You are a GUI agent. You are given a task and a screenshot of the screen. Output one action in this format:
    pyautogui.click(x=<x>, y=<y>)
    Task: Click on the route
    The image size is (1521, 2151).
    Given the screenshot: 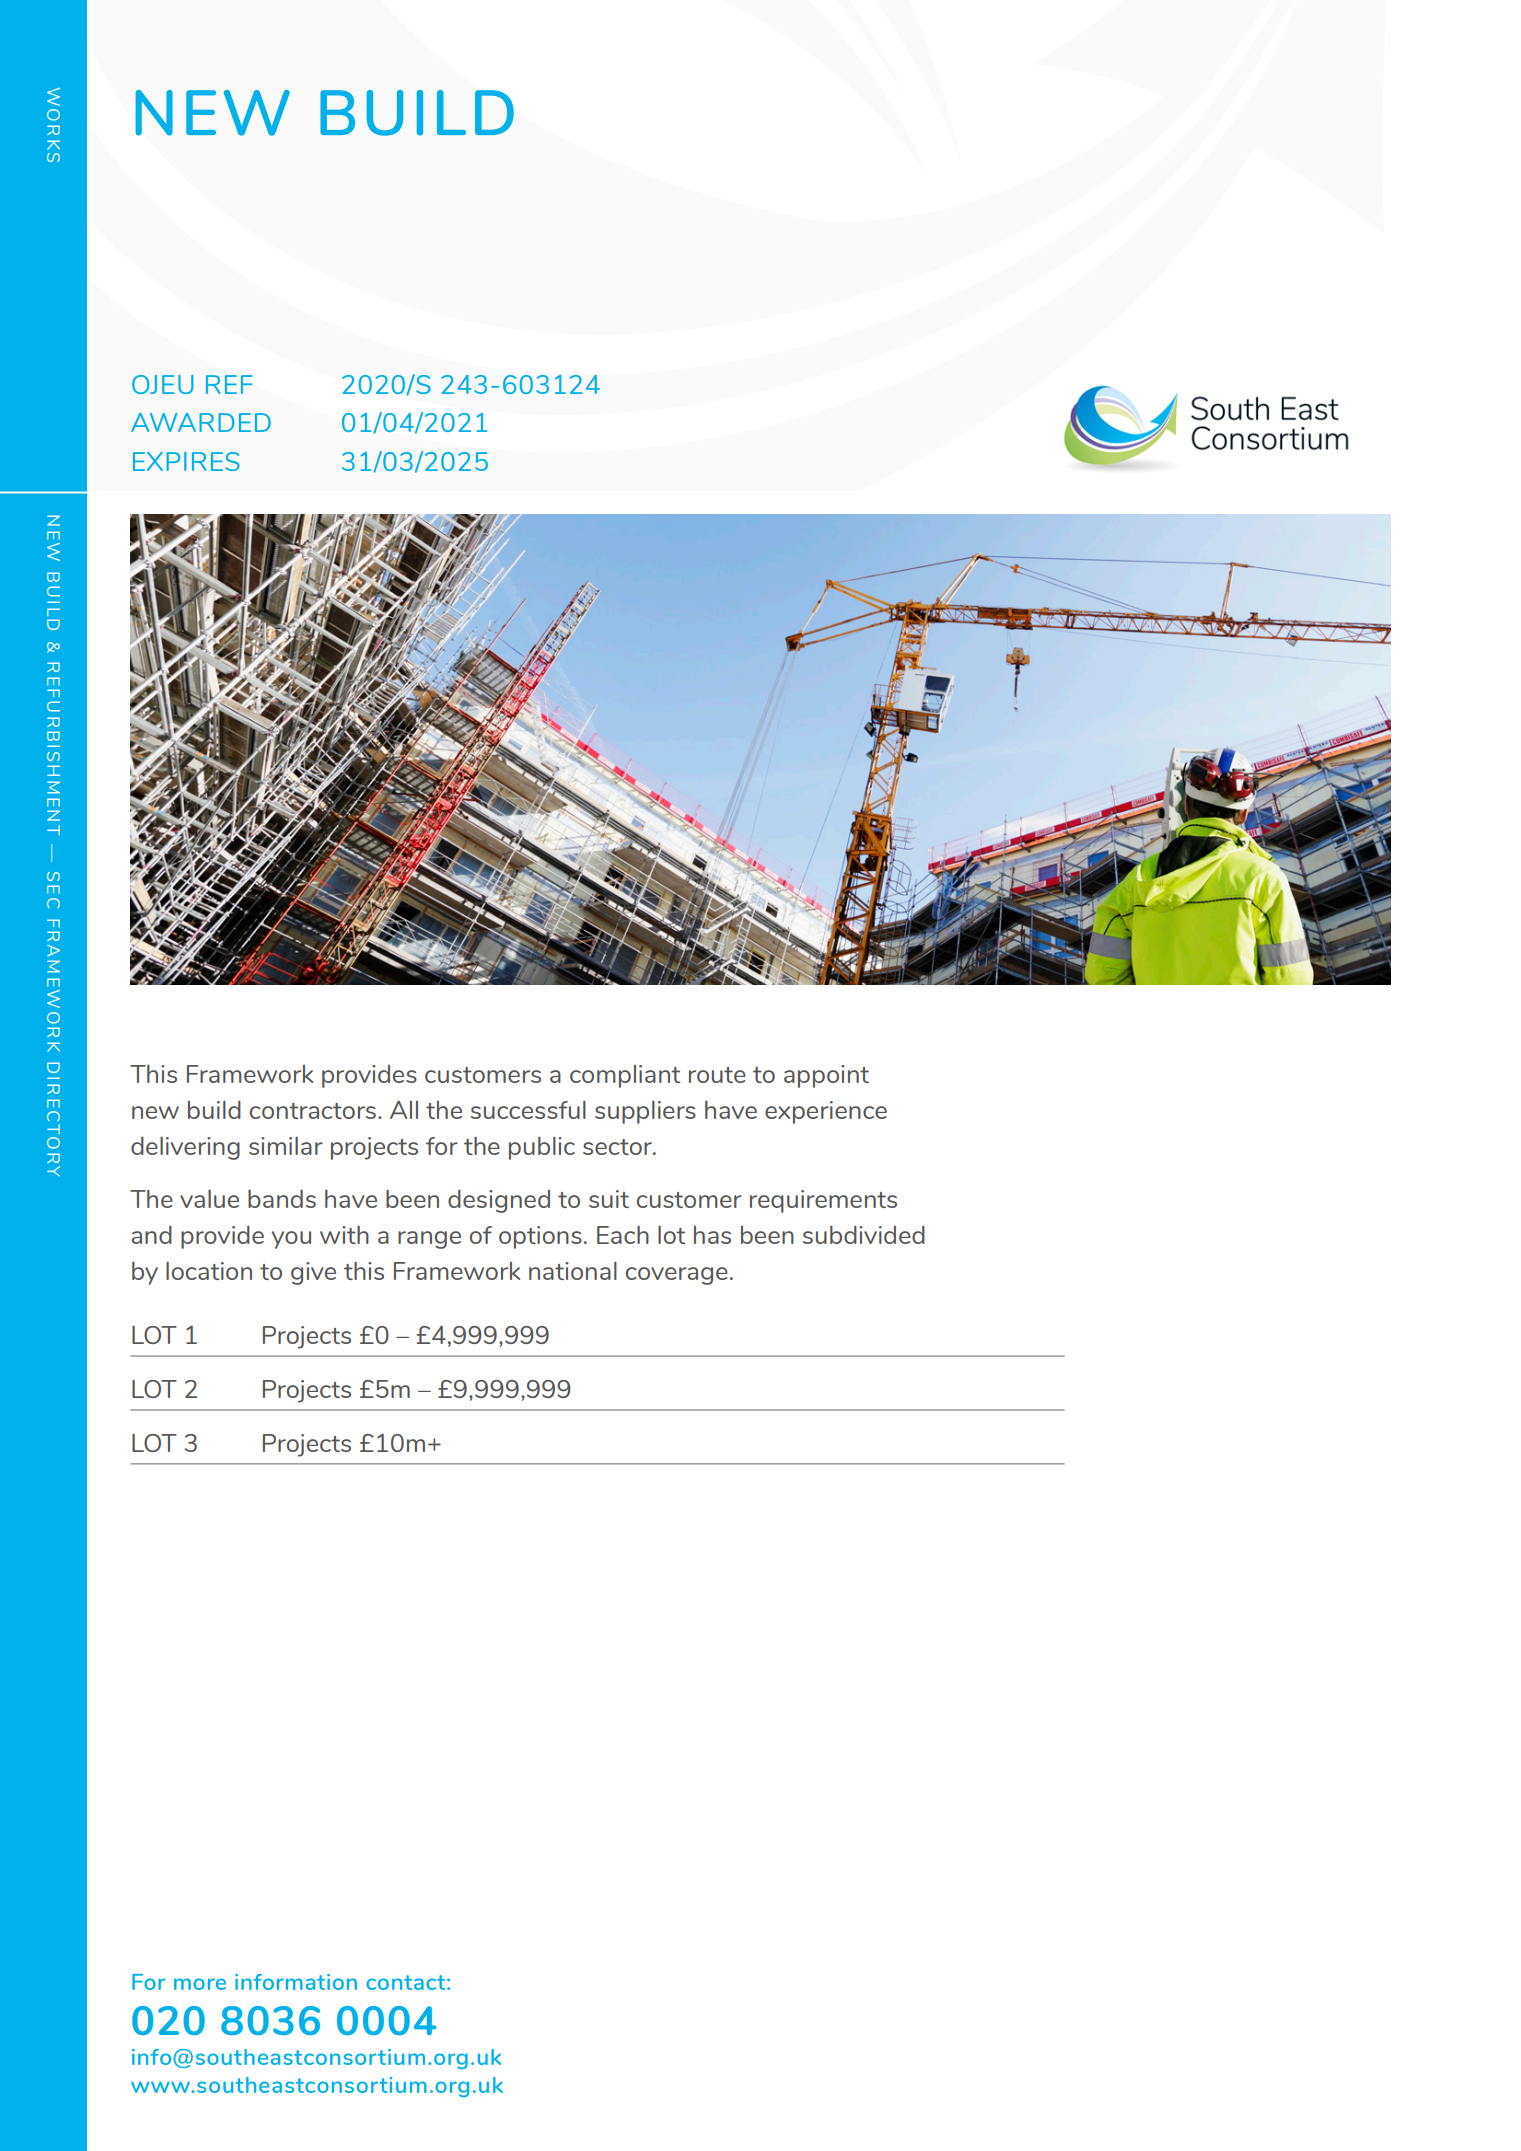 What is the action you would take?
    pyautogui.click(x=717, y=1075)
